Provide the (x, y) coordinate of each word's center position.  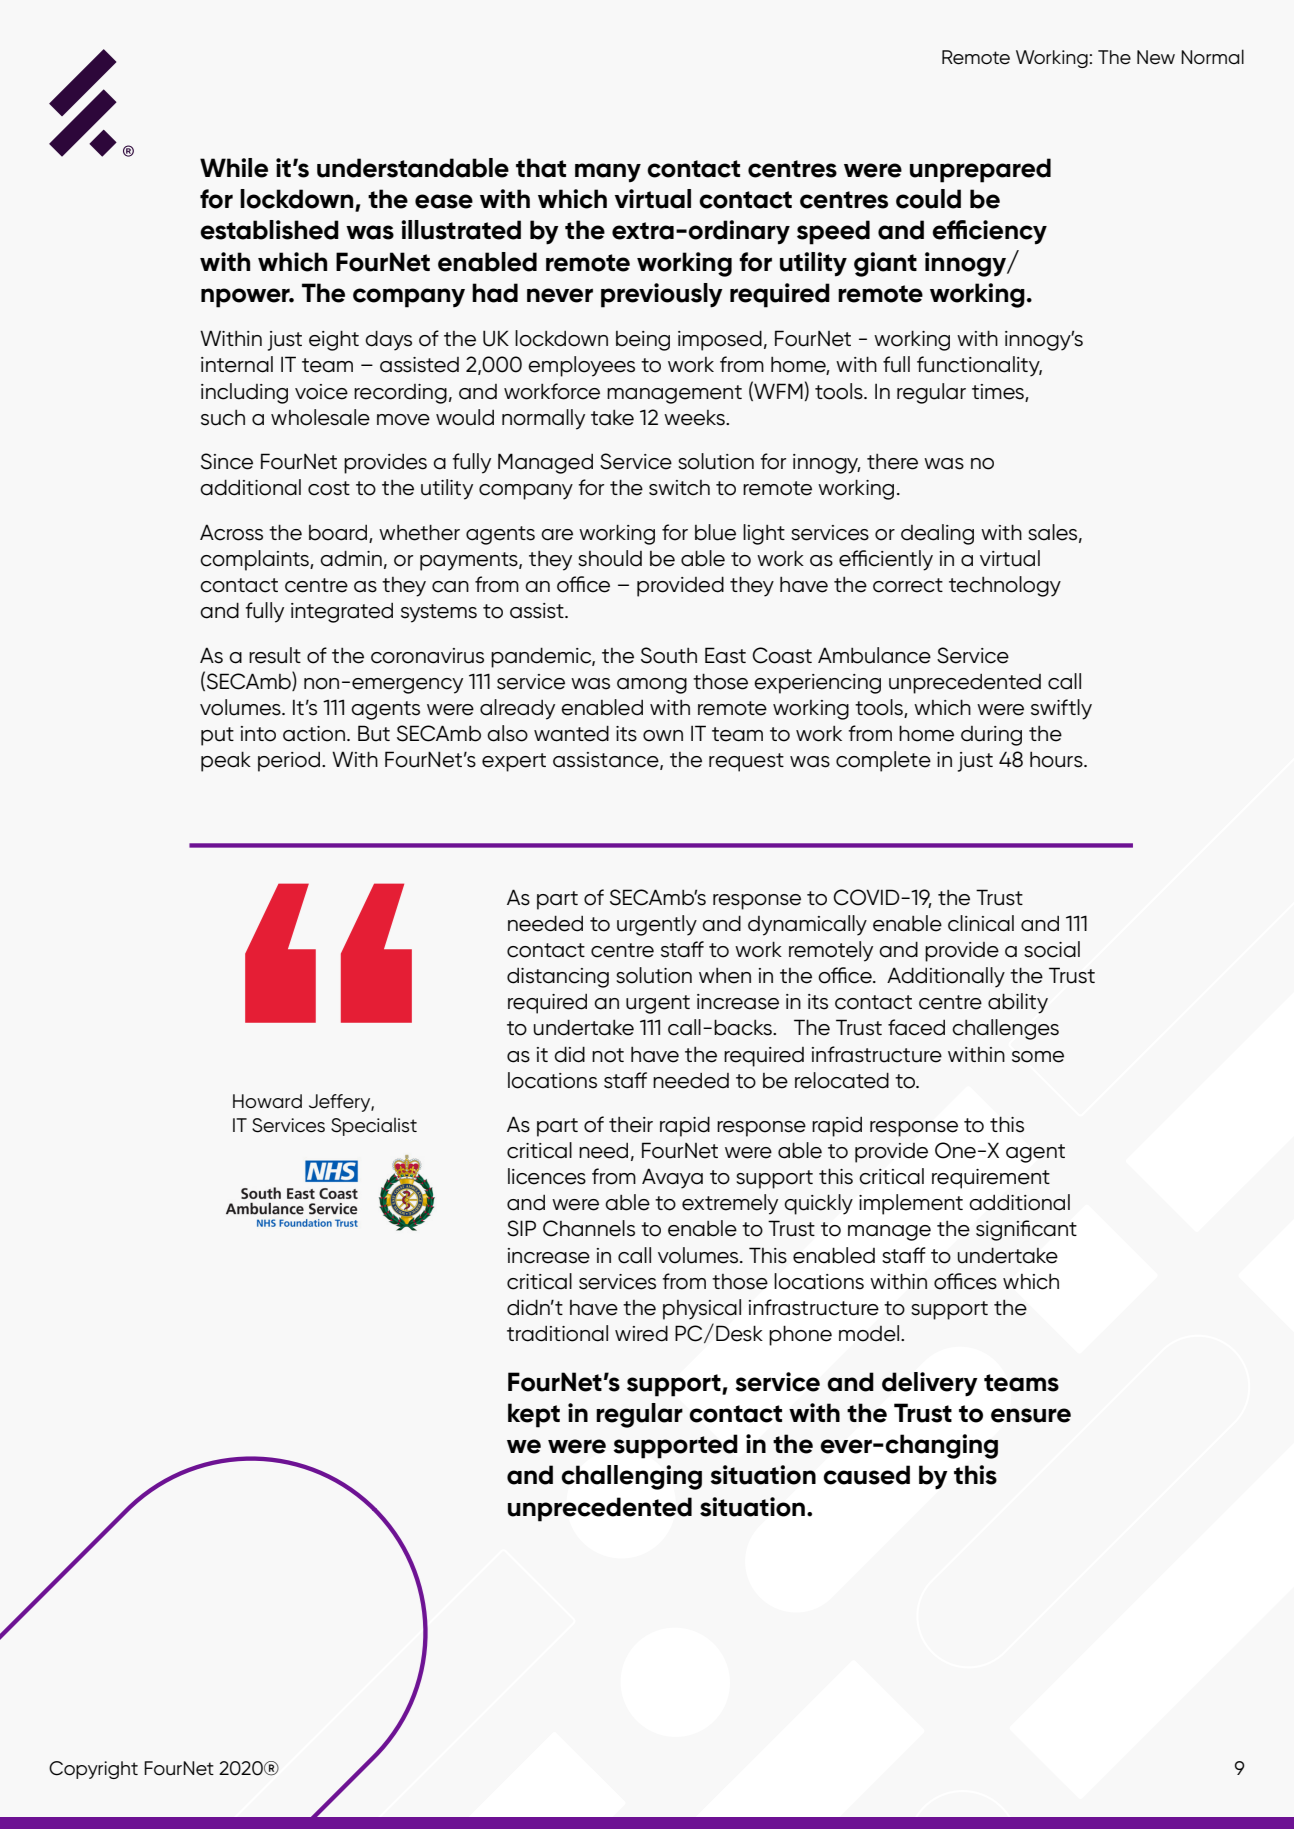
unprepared (980, 170)
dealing (937, 534)
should (610, 558)
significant (1026, 1230)
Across (231, 532)
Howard (267, 1101)
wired (641, 1333)
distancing (558, 978)
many (608, 173)
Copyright (93, 1770)
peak (226, 761)
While (234, 168)
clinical (981, 923)
